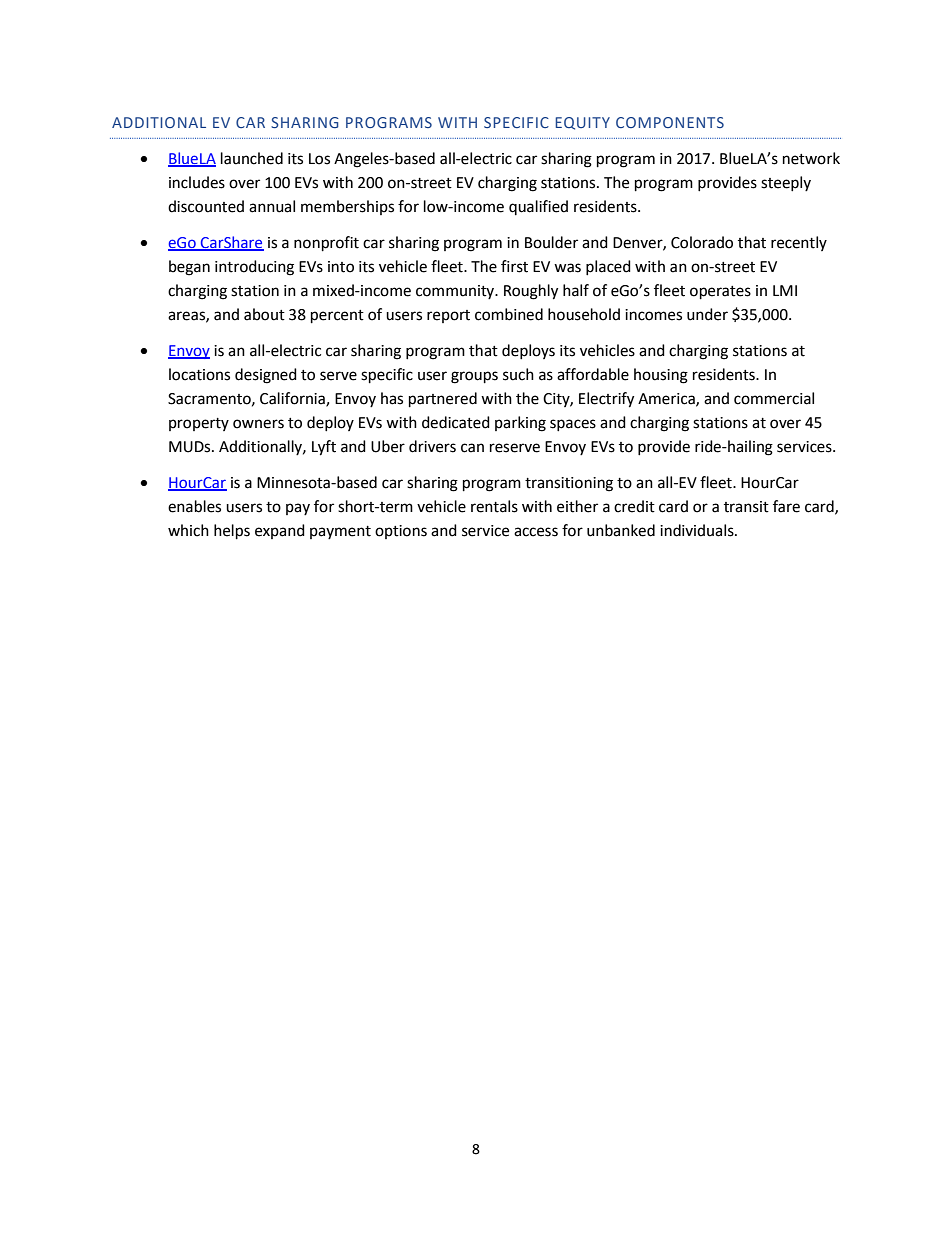 The height and width of the screenshot is (1233, 952). Describe the element at coordinates (474, 377) in the screenshot. I see `groups` at that location.
